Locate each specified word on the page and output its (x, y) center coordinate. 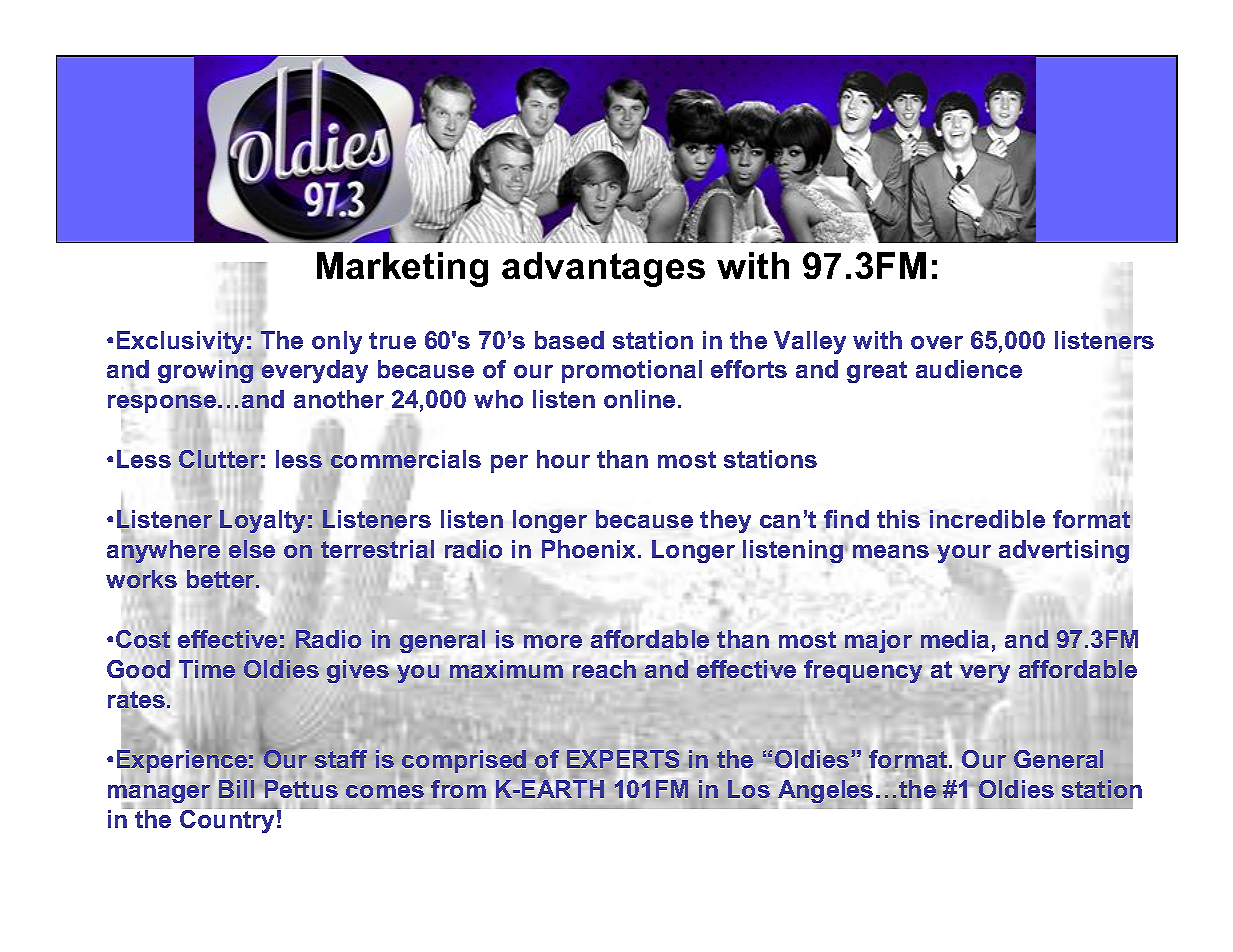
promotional (632, 371)
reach (604, 669)
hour (563, 459)
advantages (603, 269)
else (252, 549)
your (964, 555)
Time (207, 669)
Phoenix (590, 549)
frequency (863, 671)
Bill (235, 788)
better (222, 579)
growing (207, 371)
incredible (987, 519)
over (937, 342)
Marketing (402, 269)
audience (969, 369)
